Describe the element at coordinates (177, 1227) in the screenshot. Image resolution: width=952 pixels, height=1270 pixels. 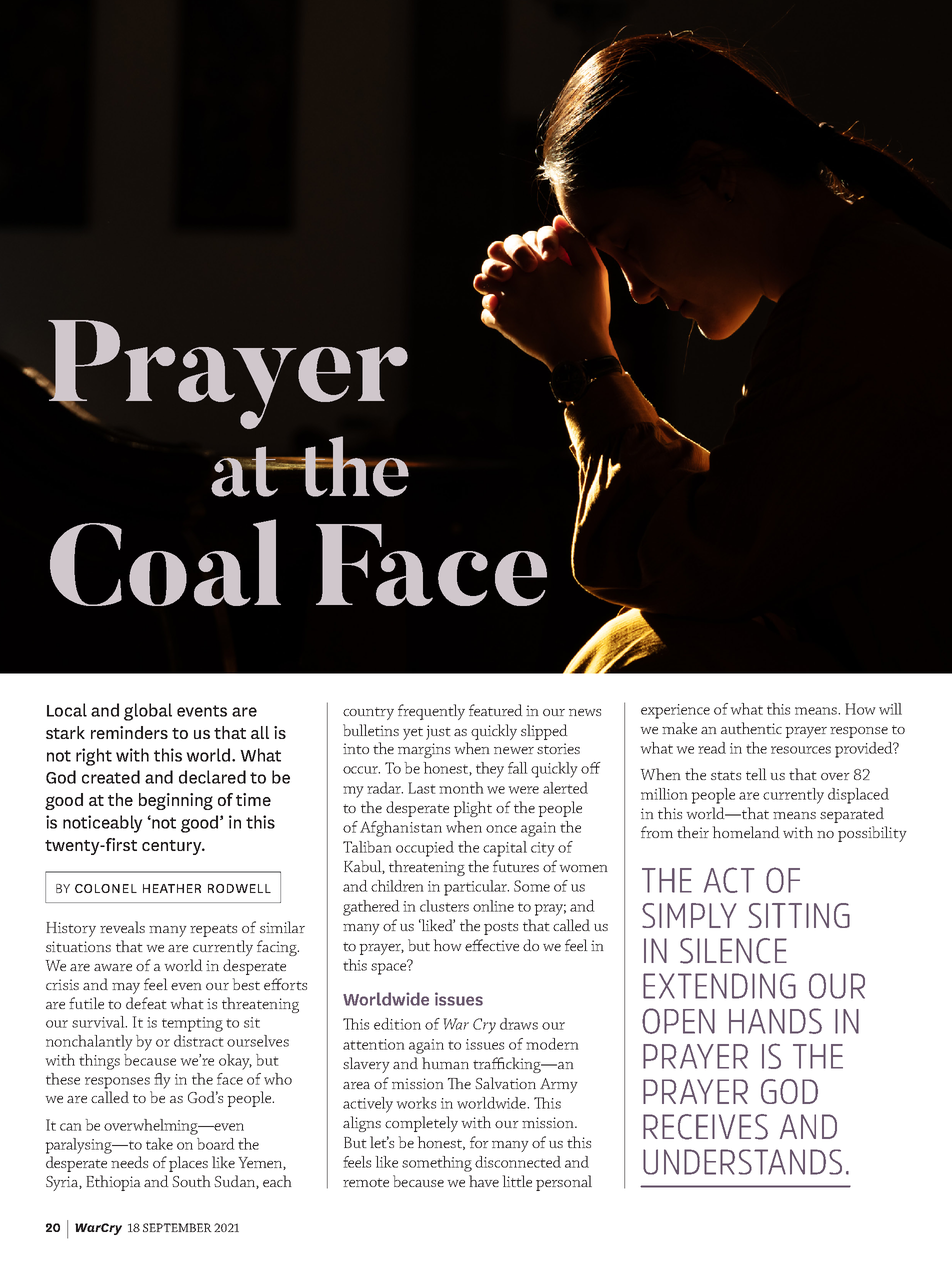
I see `SEPTEMBER` at that location.
